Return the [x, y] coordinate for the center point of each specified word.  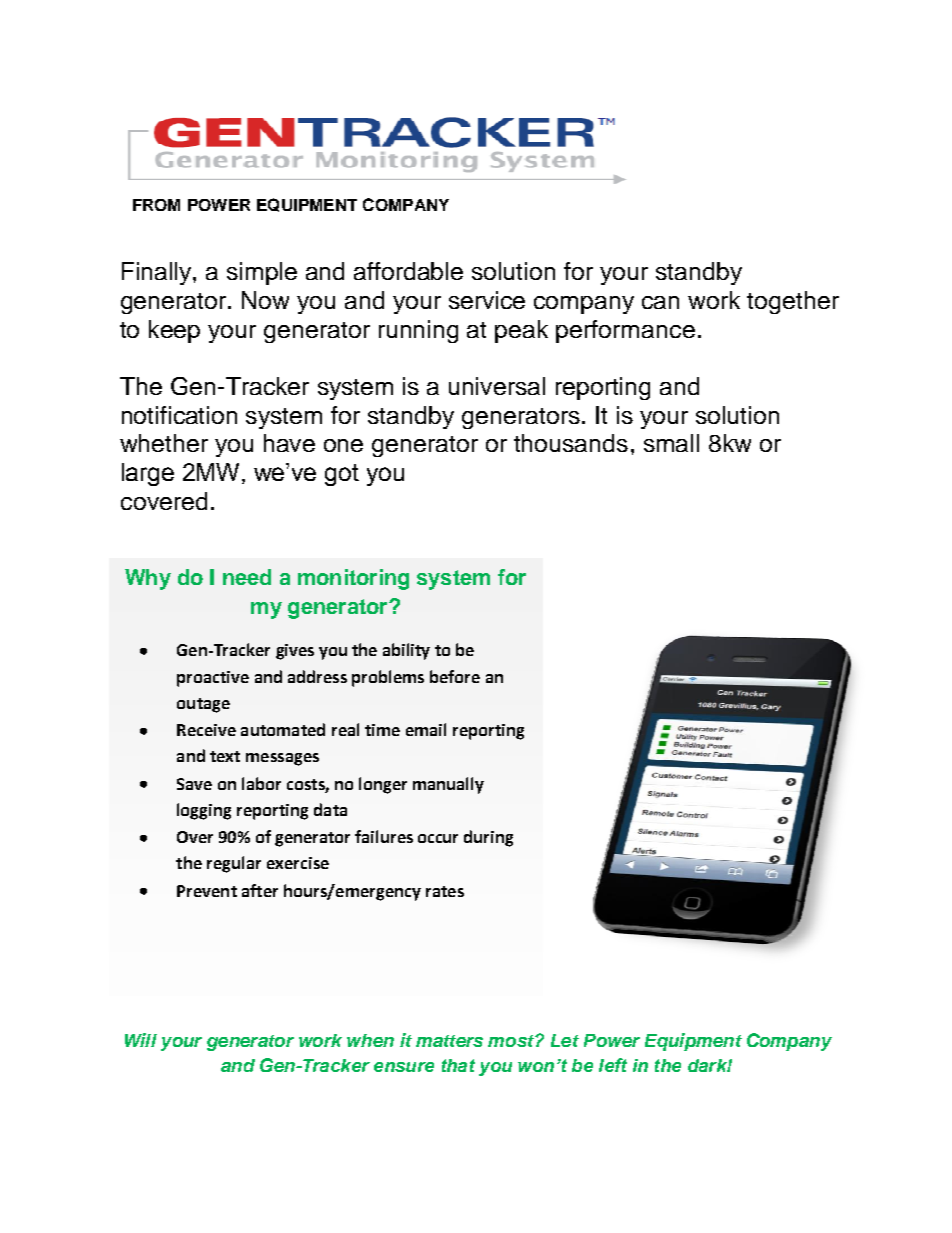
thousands [571, 443]
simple [262, 273]
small [671, 443]
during [488, 838]
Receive [206, 730]
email [426, 729]
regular [234, 864]
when [370, 1040]
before [455, 676]
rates [445, 891]
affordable [408, 271]
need [247, 577]
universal [497, 386]
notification [179, 415]
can [660, 302]
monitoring [353, 579]
